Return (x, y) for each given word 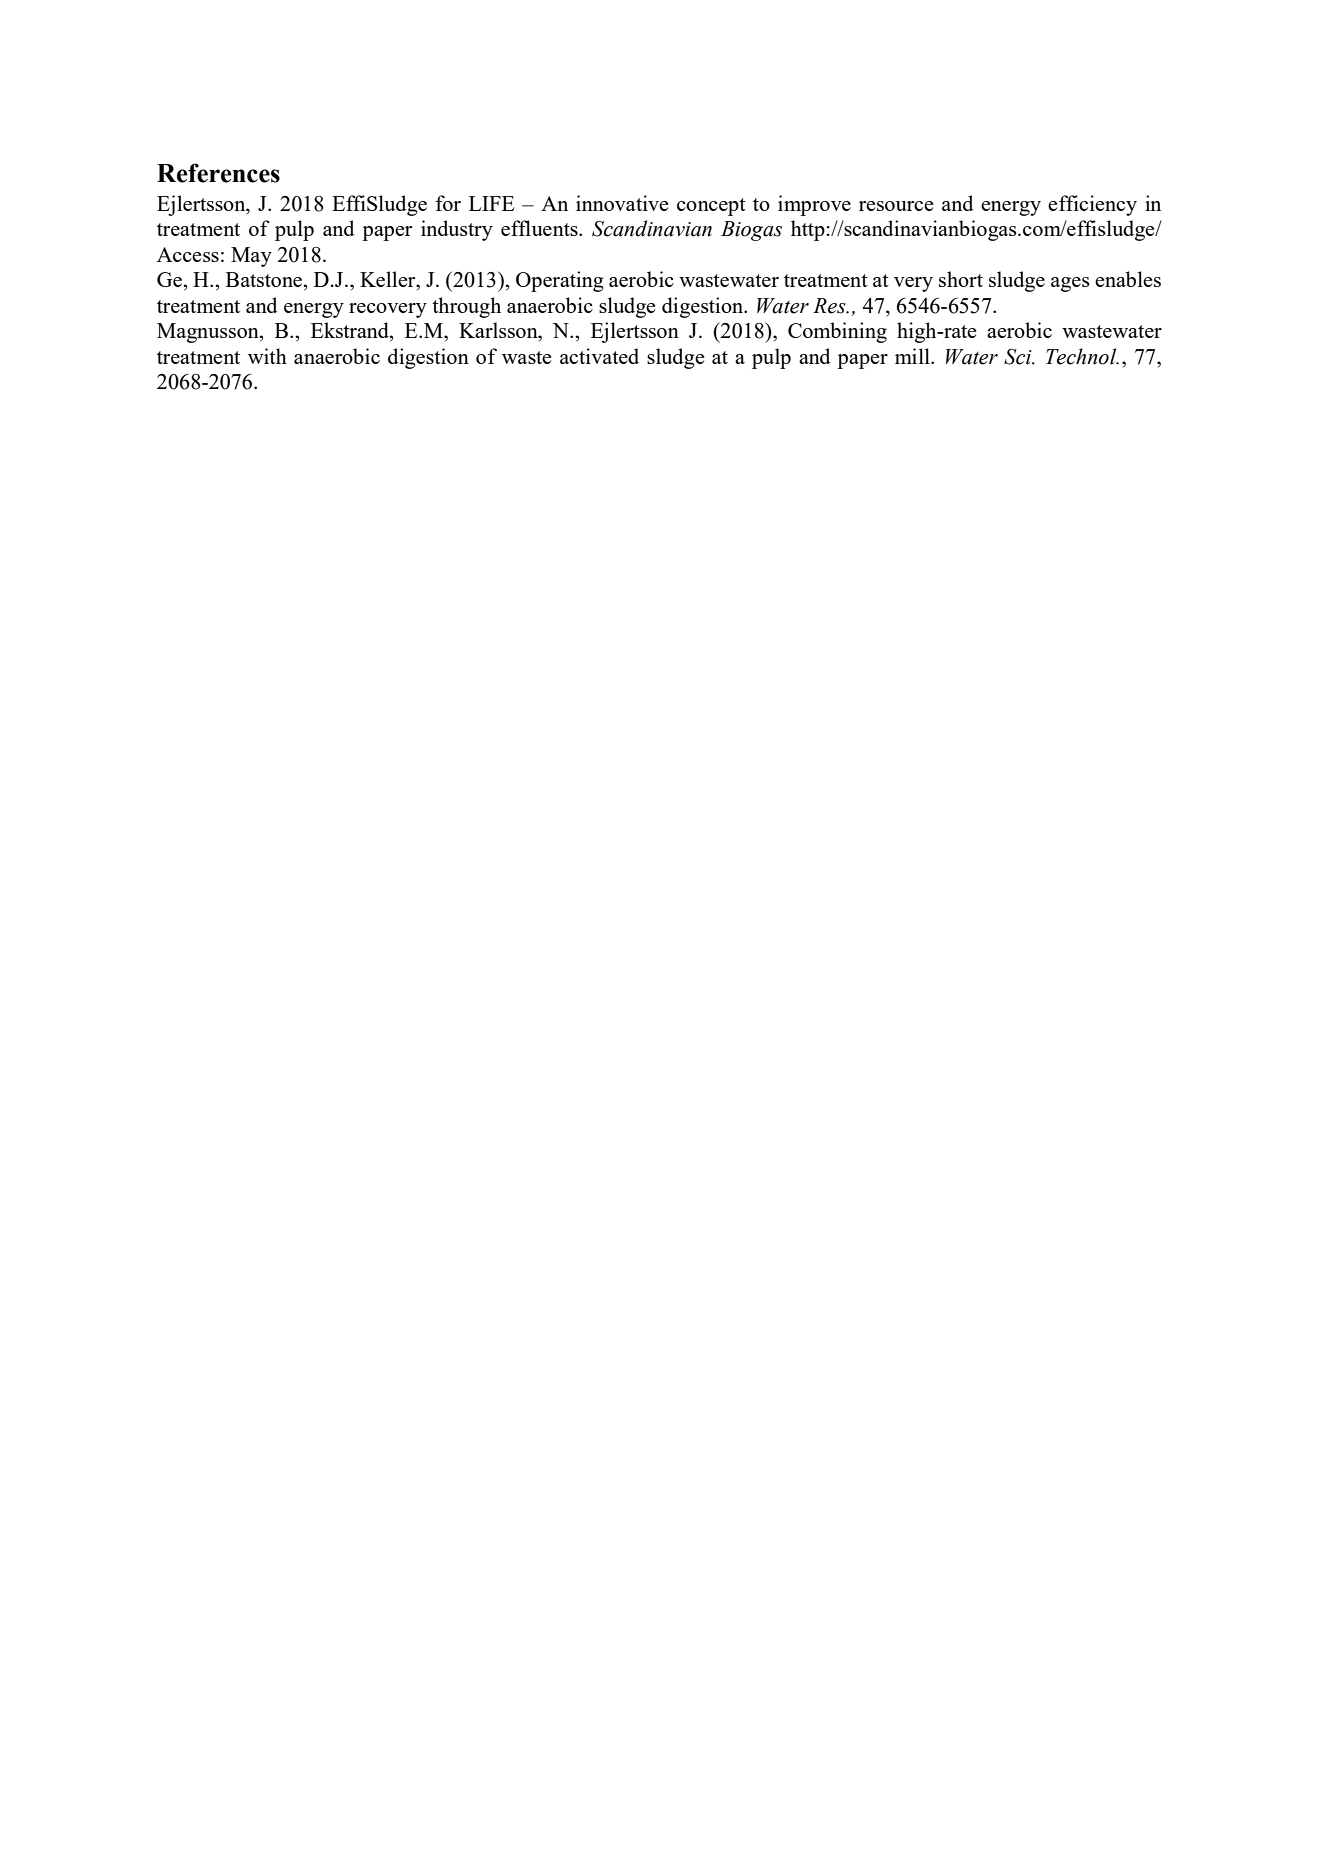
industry (457, 230)
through (466, 307)
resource (896, 206)
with (267, 356)
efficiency (1092, 205)
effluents (540, 228)
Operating (560, 281)
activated (599, 356)
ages (1070, 284)
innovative (622, 203)
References (218, 173)
